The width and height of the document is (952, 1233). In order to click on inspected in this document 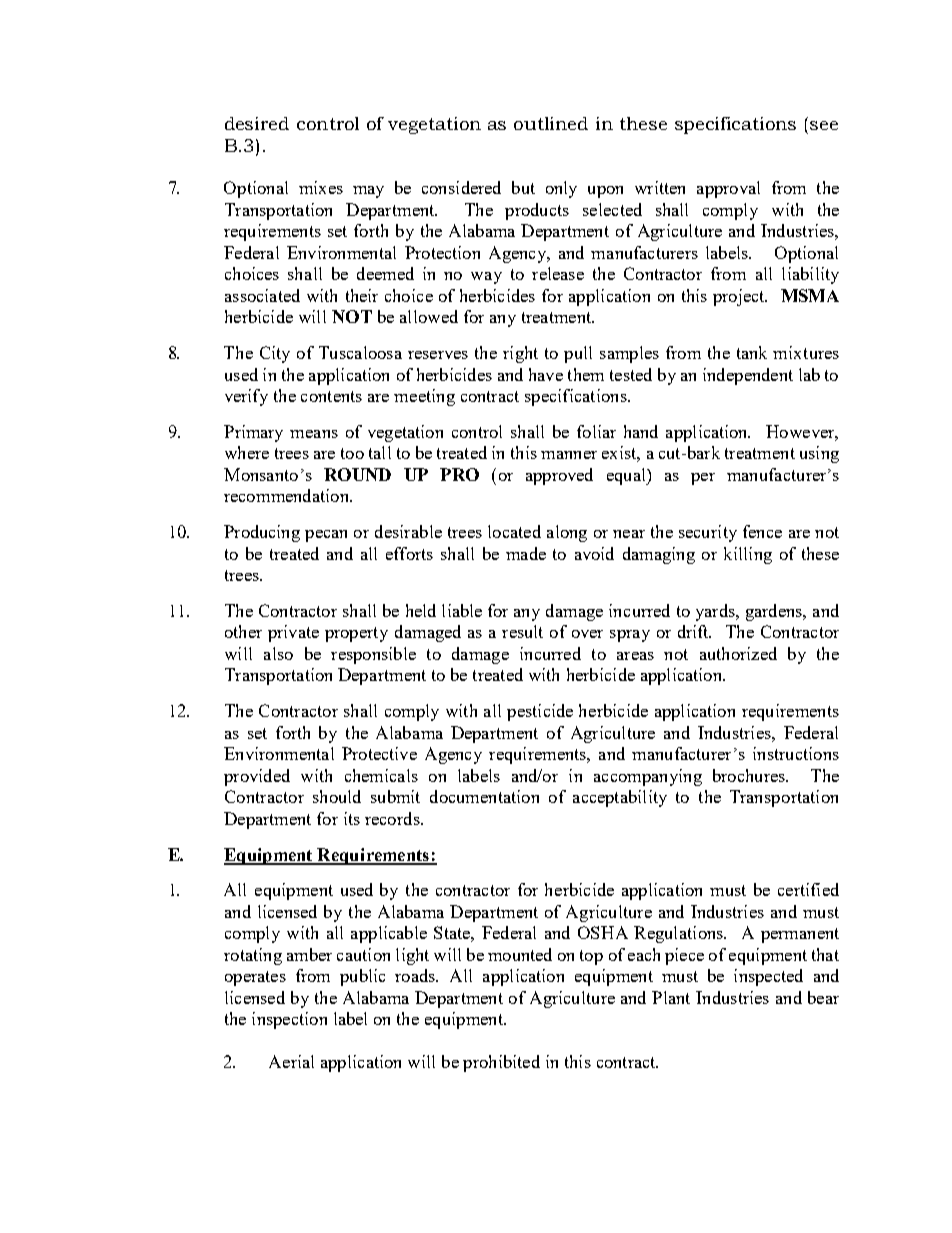, I will do `click(768, 977)`.
